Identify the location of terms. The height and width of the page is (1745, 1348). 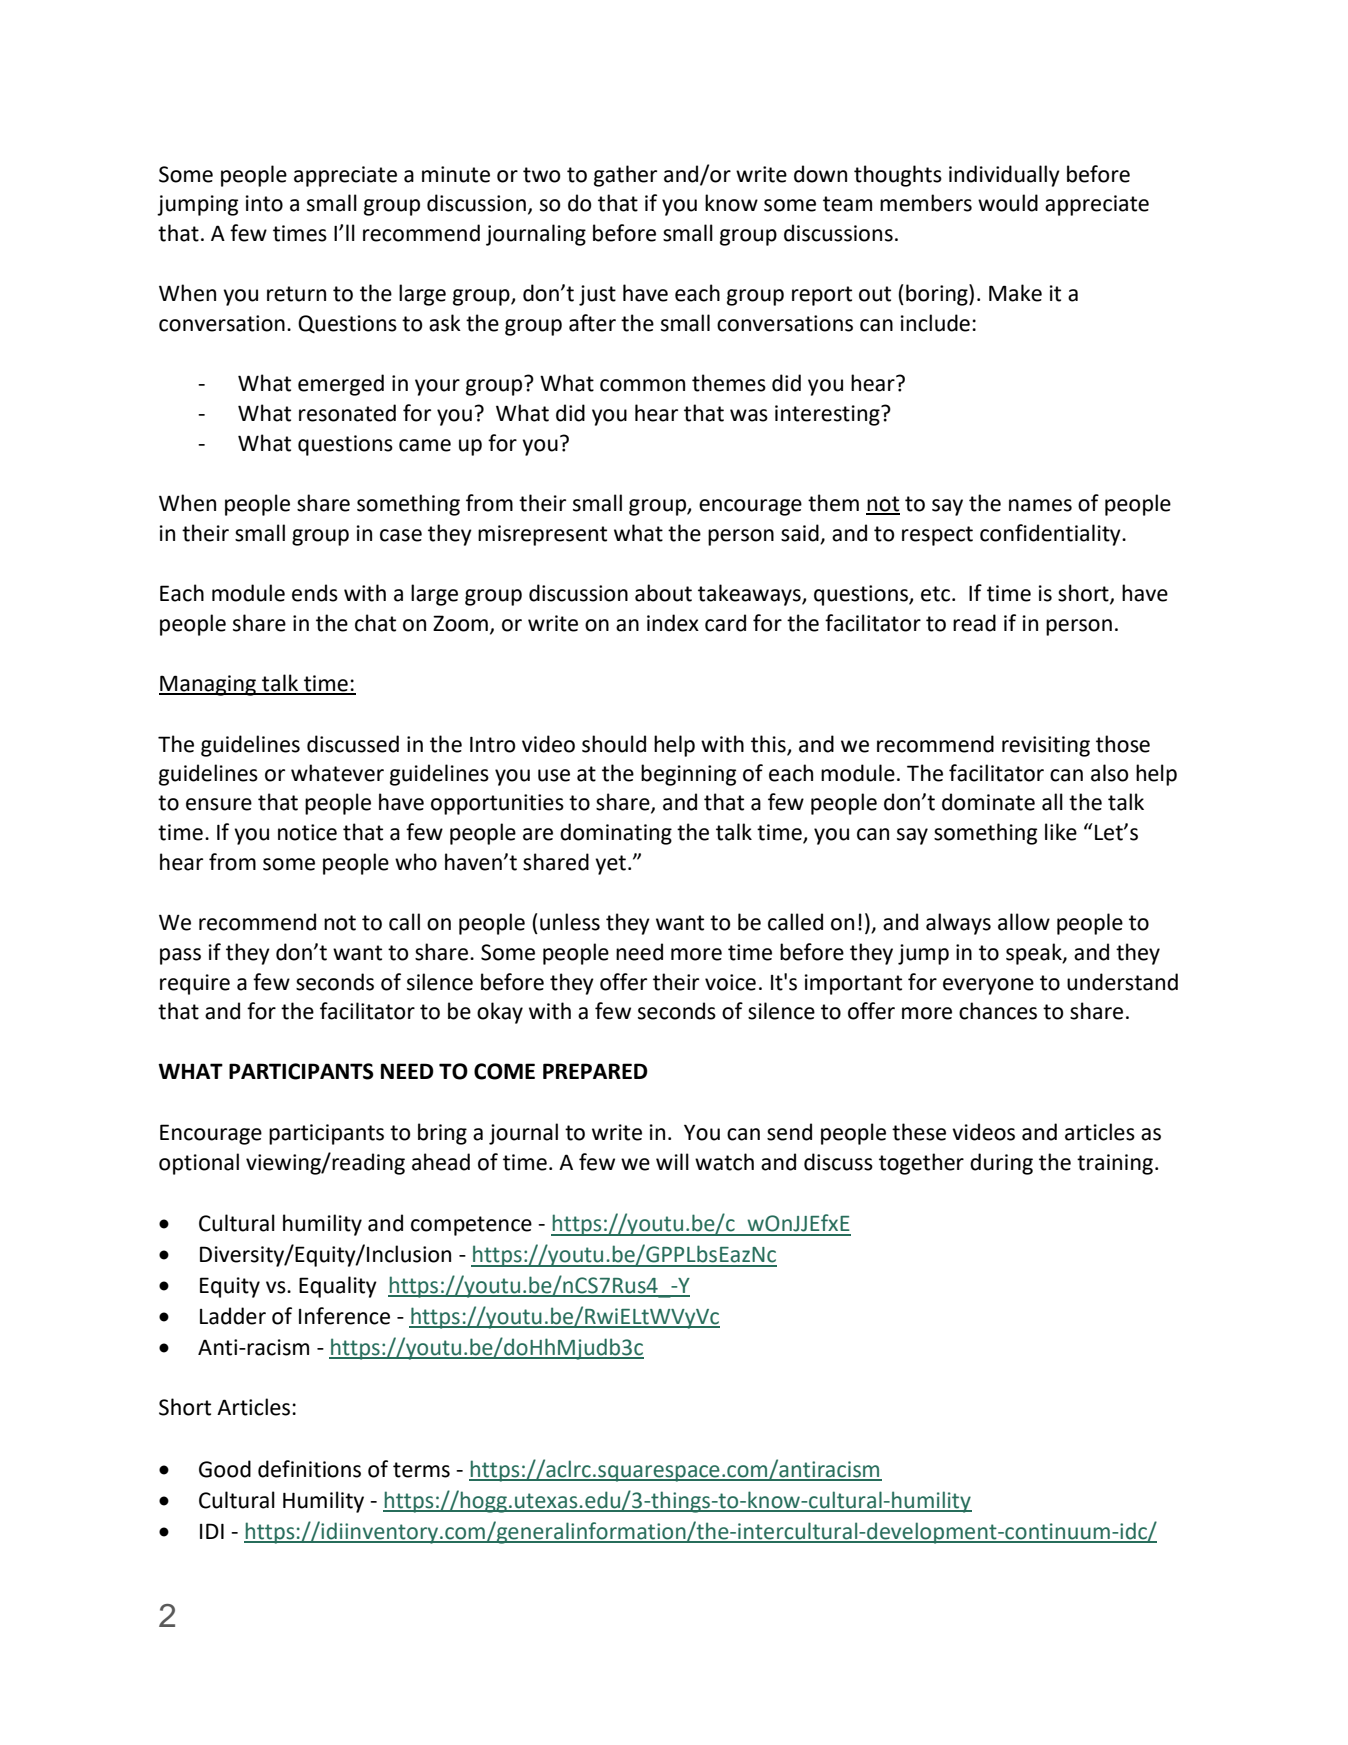
(421, 1470).
